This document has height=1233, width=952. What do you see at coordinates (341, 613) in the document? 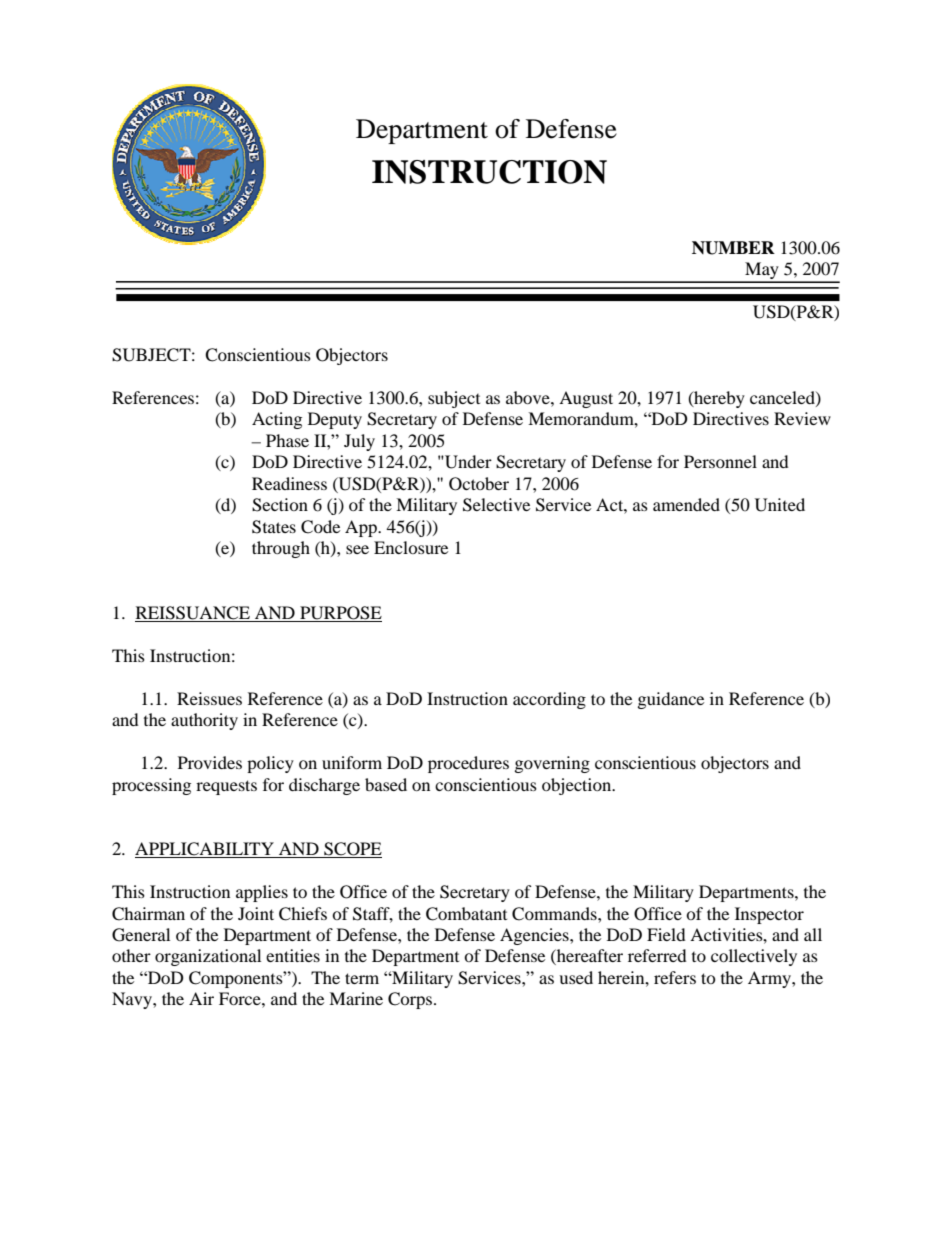
I see `PURPOSE` at bounding box center [341, 613].
